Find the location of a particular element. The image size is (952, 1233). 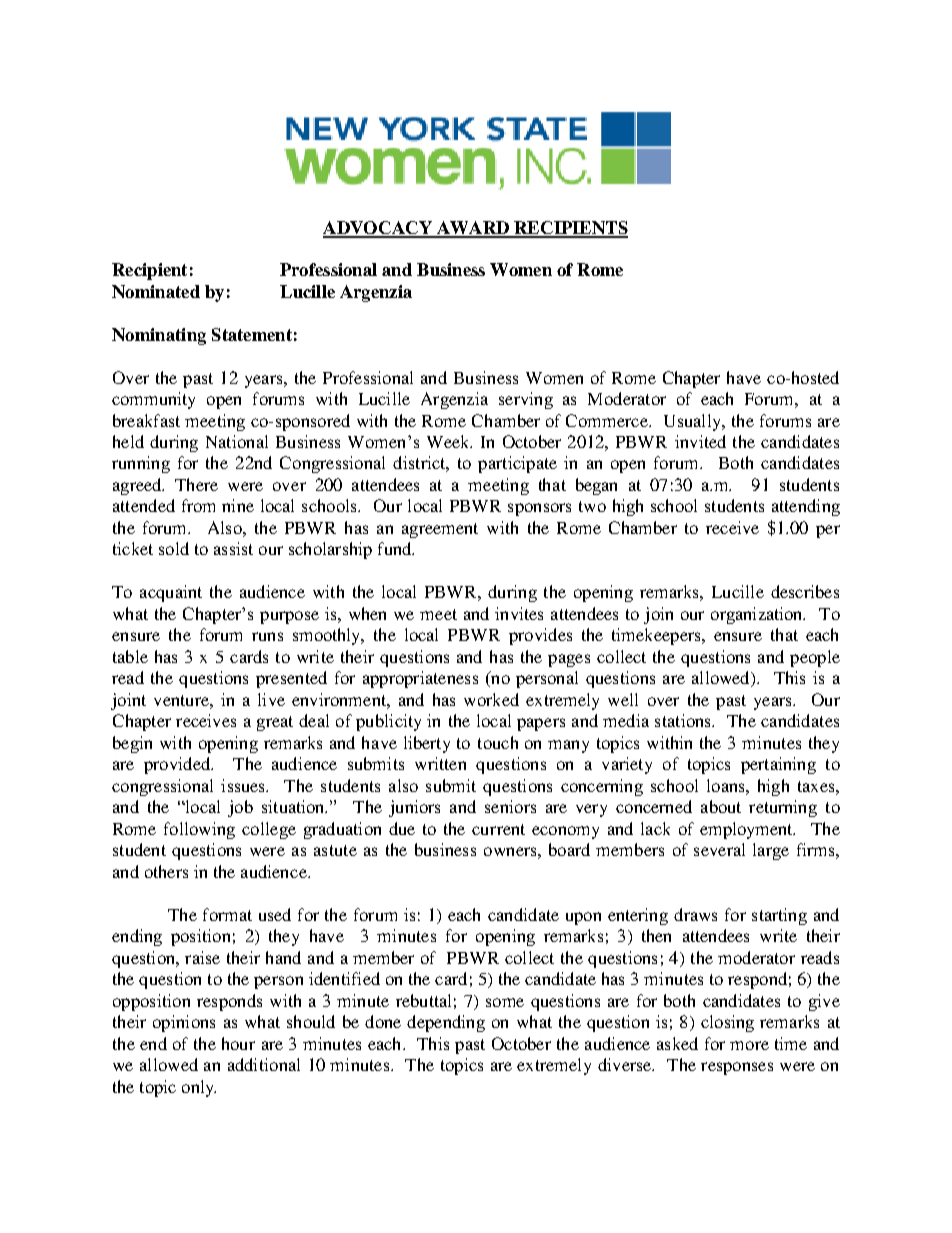

Statement is located at coordinates (252, 334).
